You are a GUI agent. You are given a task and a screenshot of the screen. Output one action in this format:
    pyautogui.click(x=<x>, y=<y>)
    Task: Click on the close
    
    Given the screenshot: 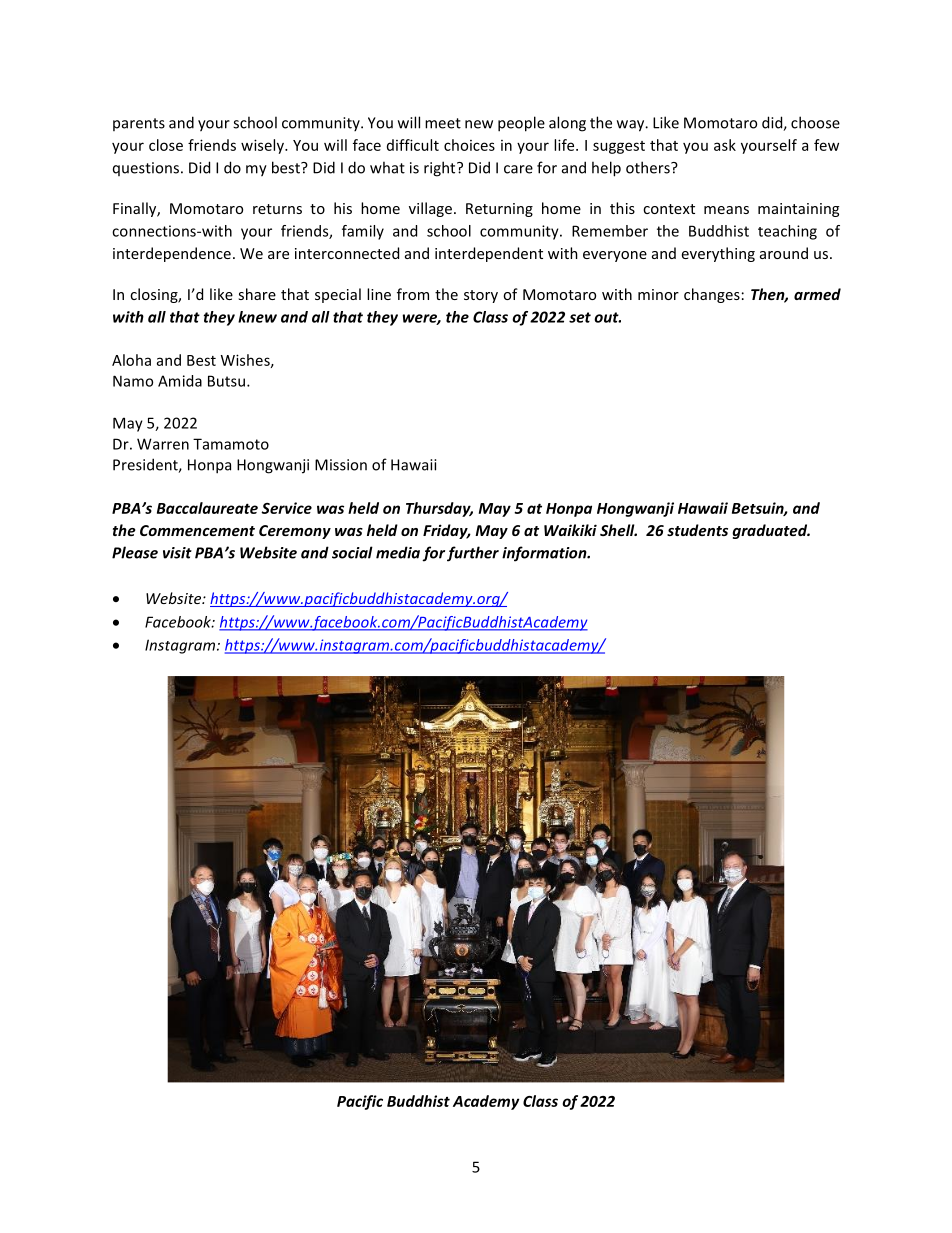 What is the action you would take?
    pyautogui.click(x=166, y=145)
